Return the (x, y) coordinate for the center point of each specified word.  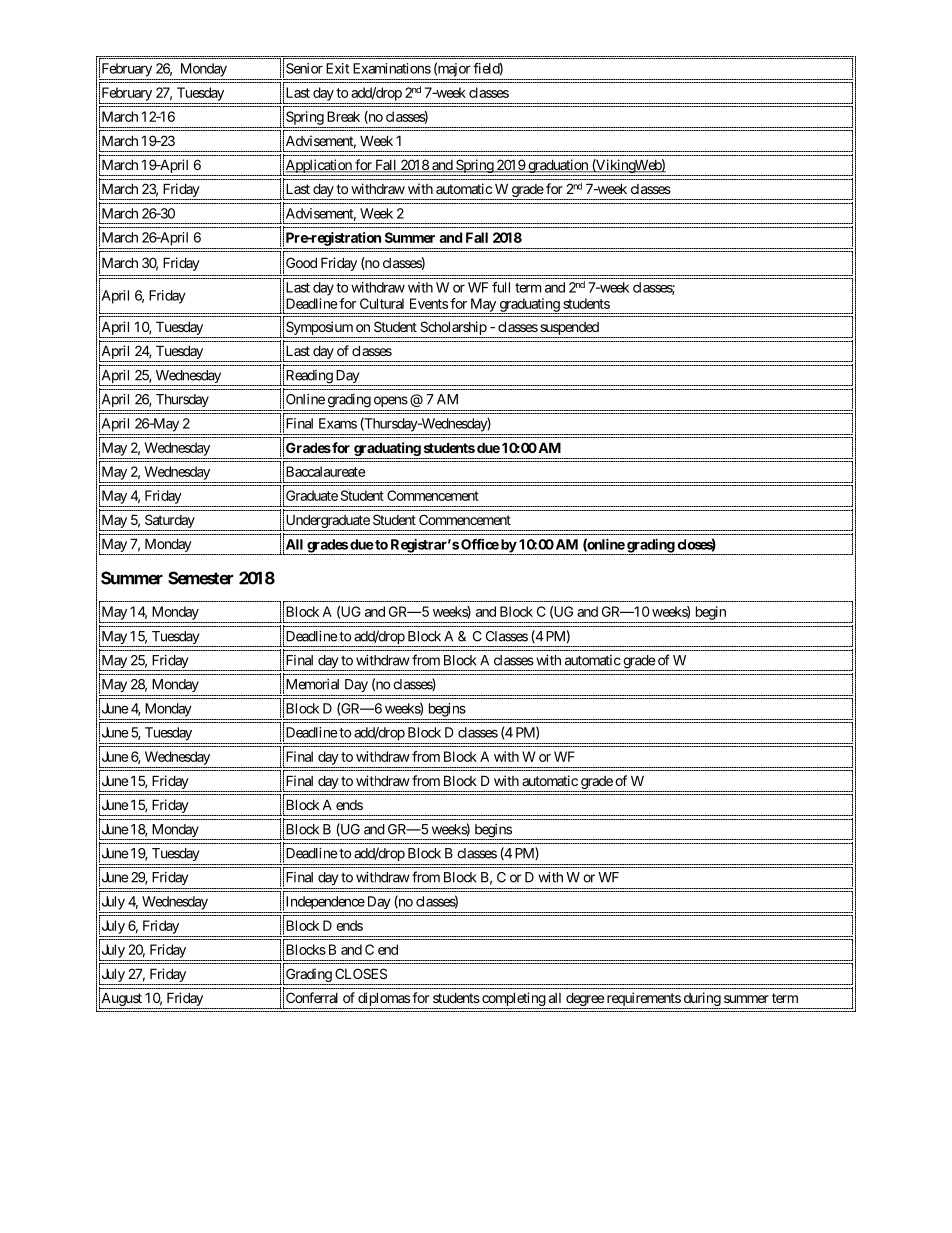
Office (480, 544)
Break (343, 116)
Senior (304, 68)
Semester (200, 578)
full (501, 287)
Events (429, 303)
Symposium (319, 328)
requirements (643, 1000)
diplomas (383, 1000)
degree (584, 1000)
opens (391, 401)
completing (513, 1000)
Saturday (170, 521)
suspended (569, 328)
